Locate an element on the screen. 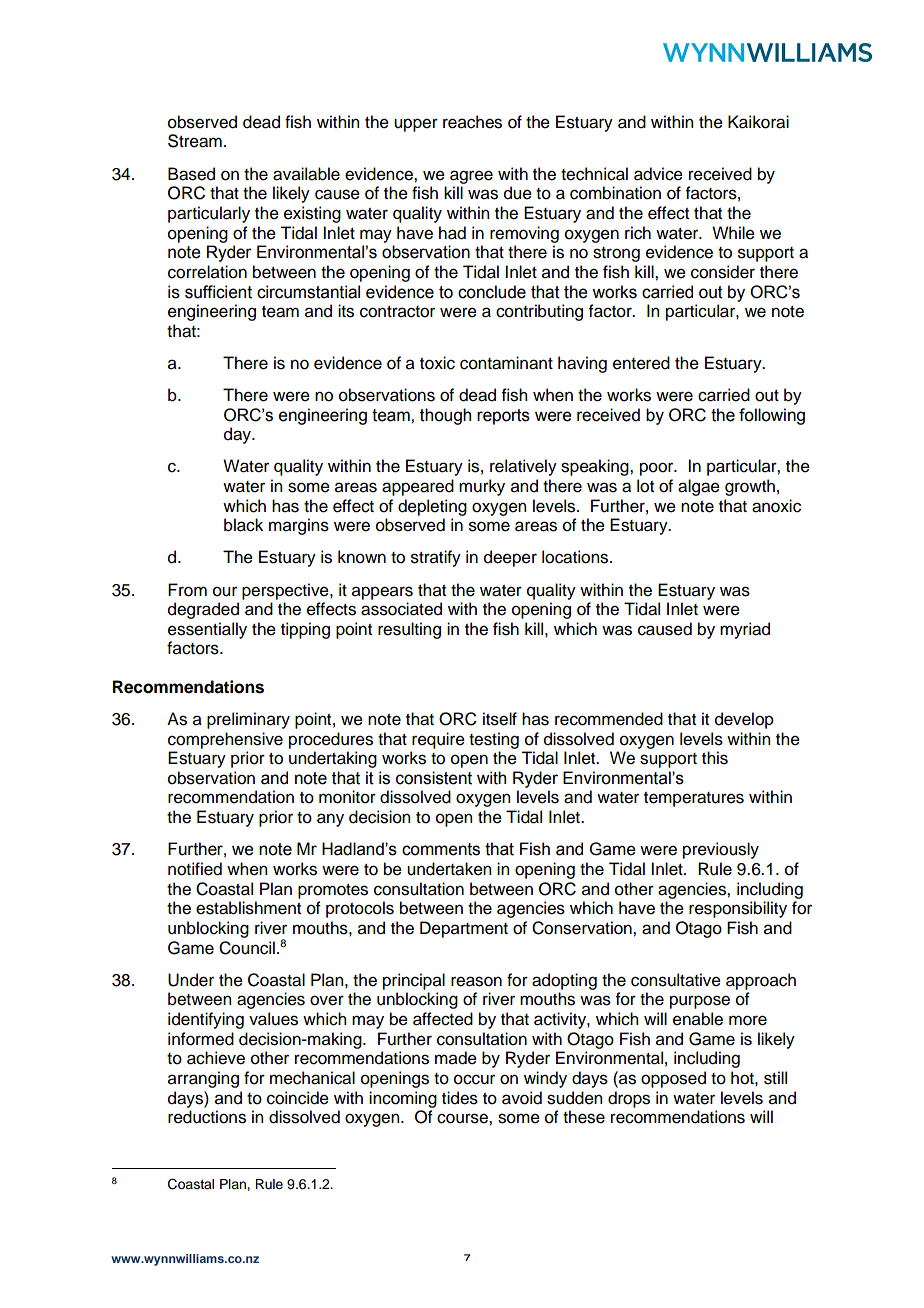 Image resolution: width=924 pixels, height=1308 pixels. agree is located at coordinates (471, 177).
